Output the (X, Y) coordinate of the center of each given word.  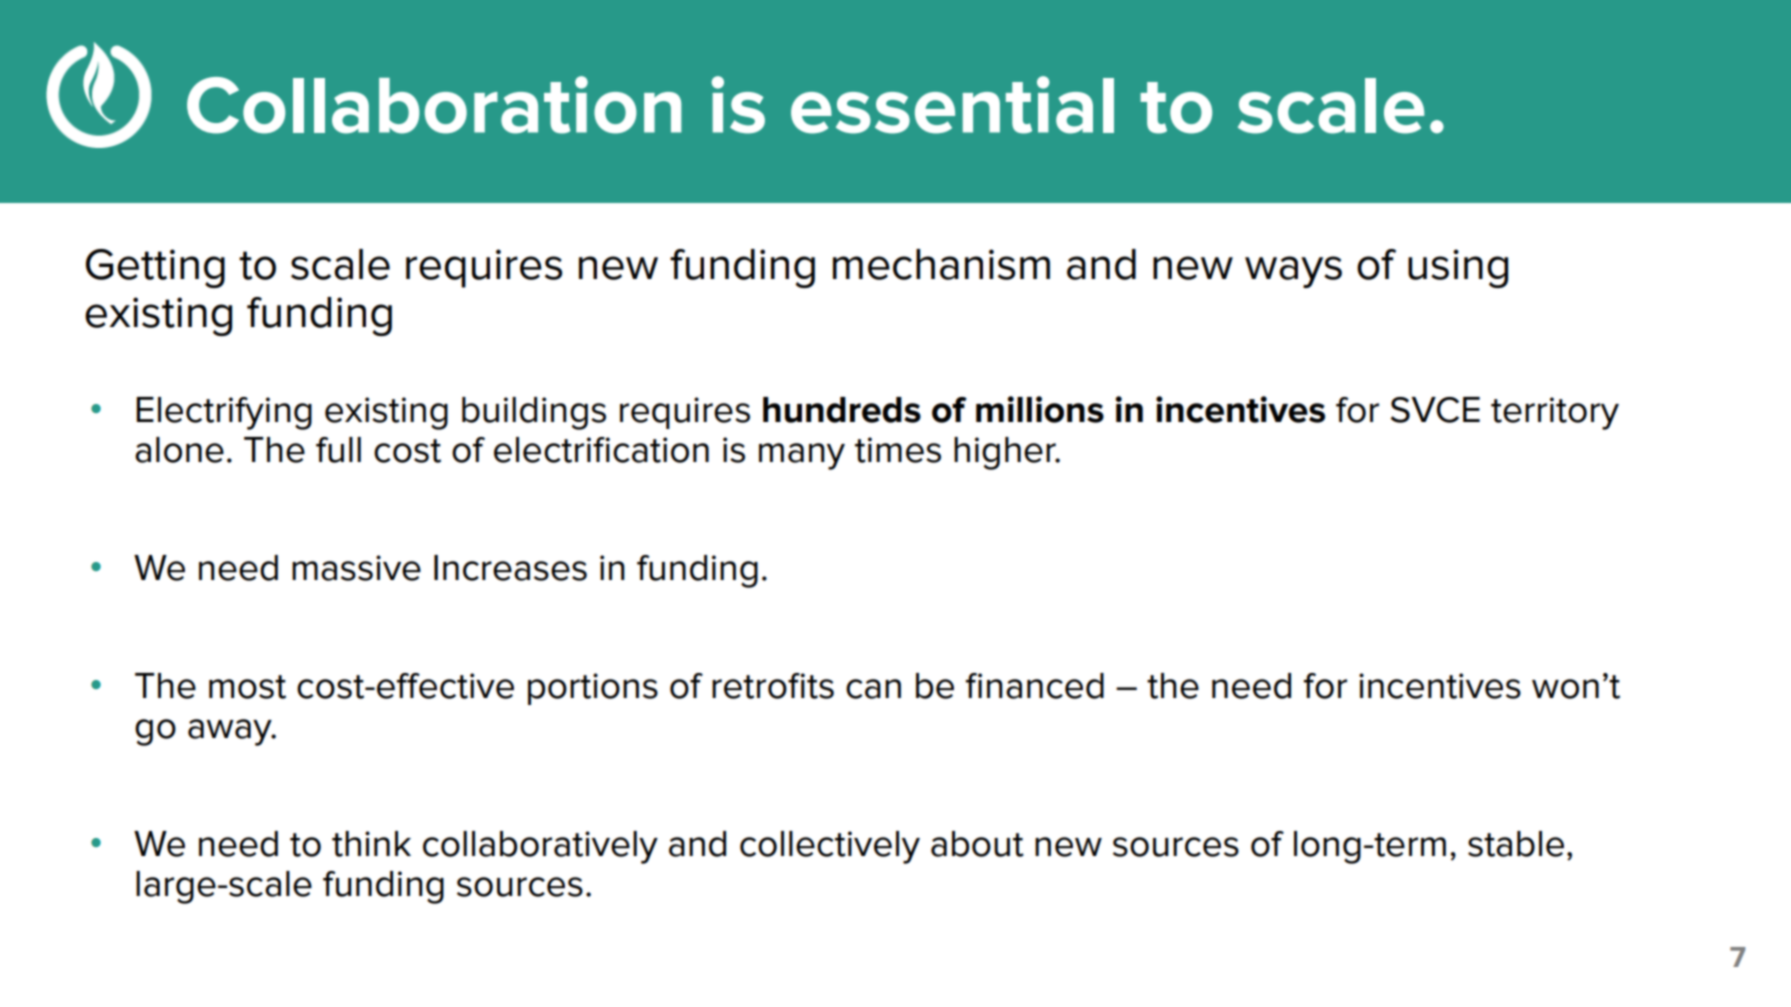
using (1458, 268)
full (338, 450)
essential (952, 105)
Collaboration (434, 105)
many (802, 456)
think (371, 844)
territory (1555, 413)
